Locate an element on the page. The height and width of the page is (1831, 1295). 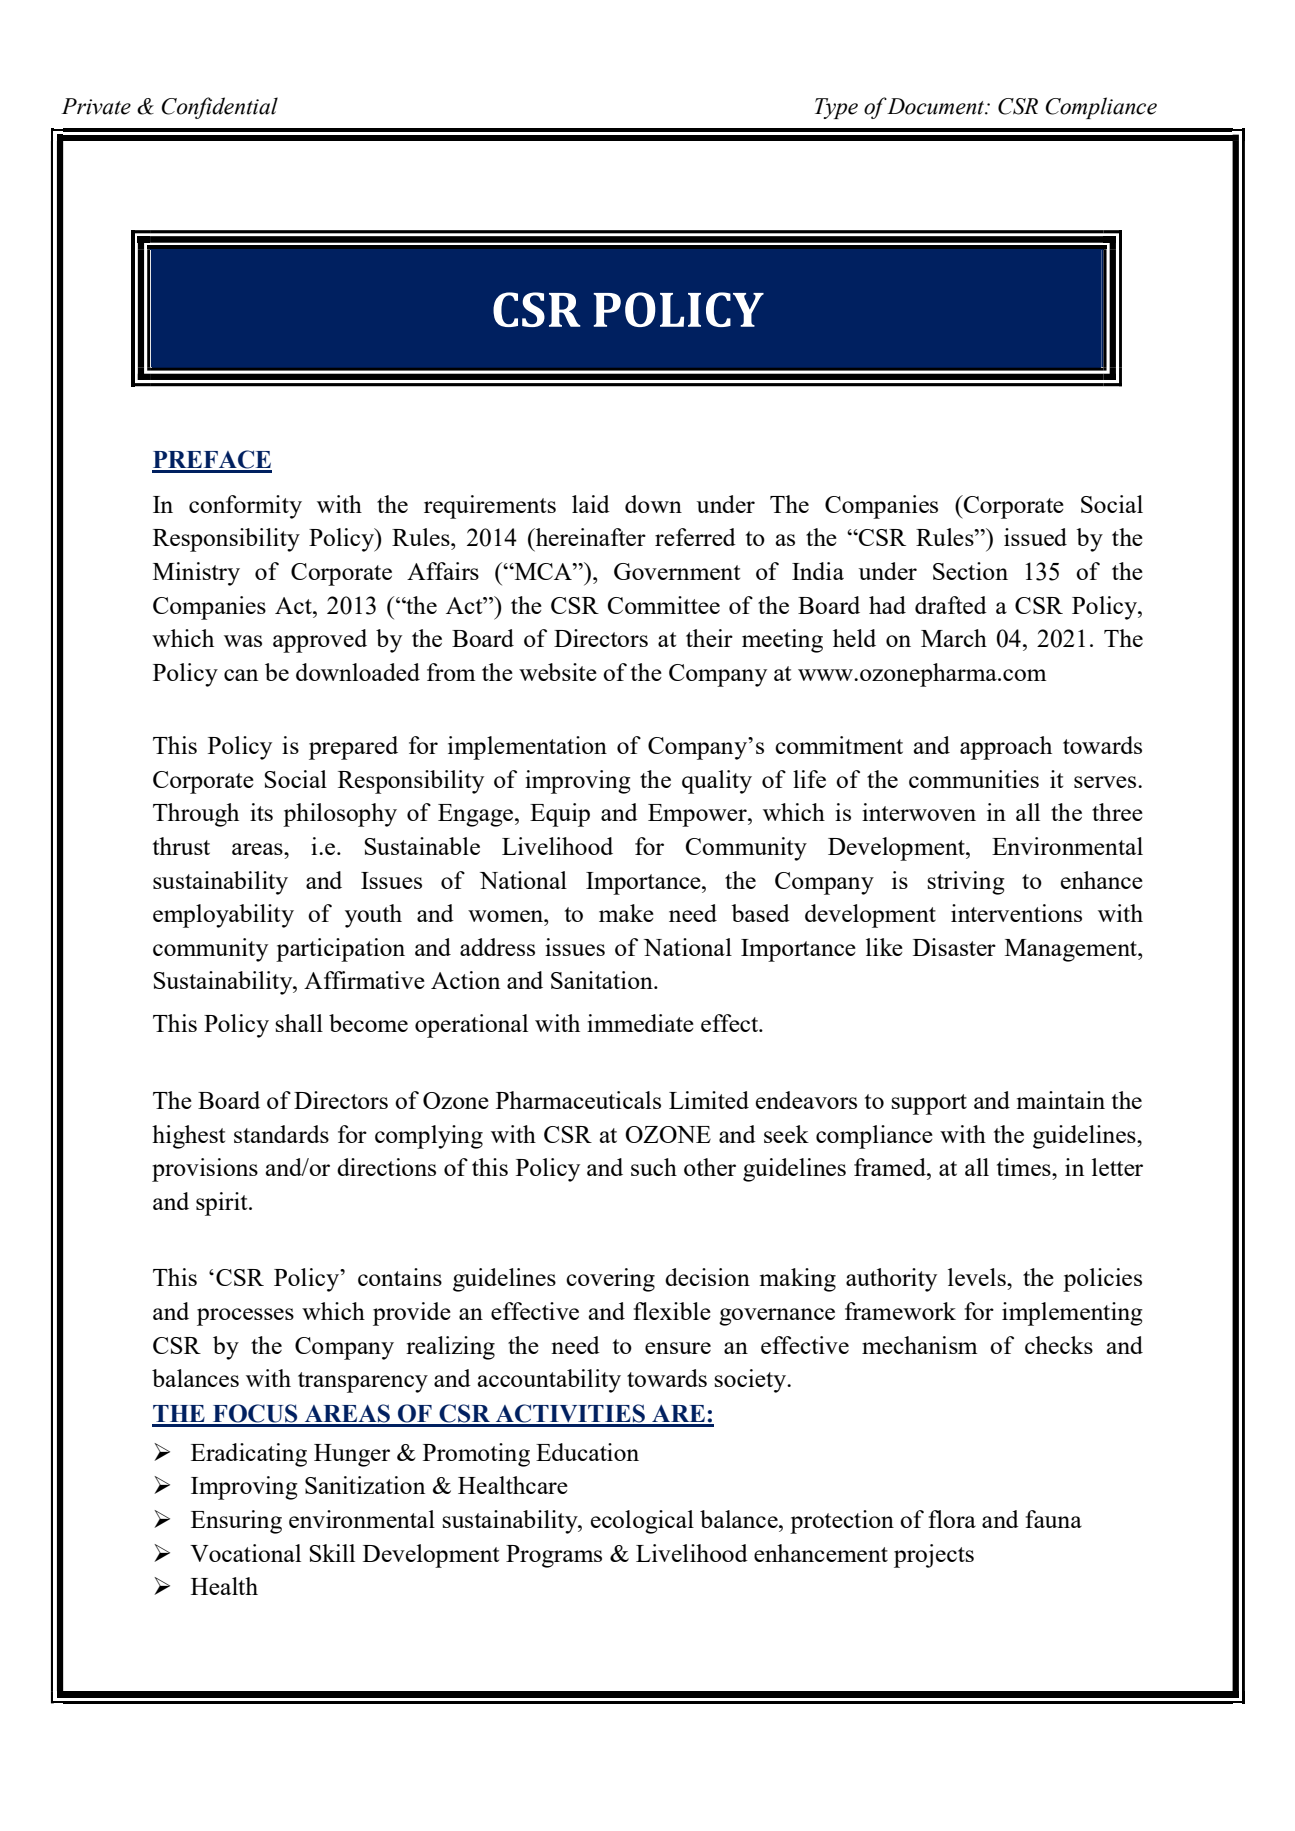
Document is located at coordinates (936, 106).
